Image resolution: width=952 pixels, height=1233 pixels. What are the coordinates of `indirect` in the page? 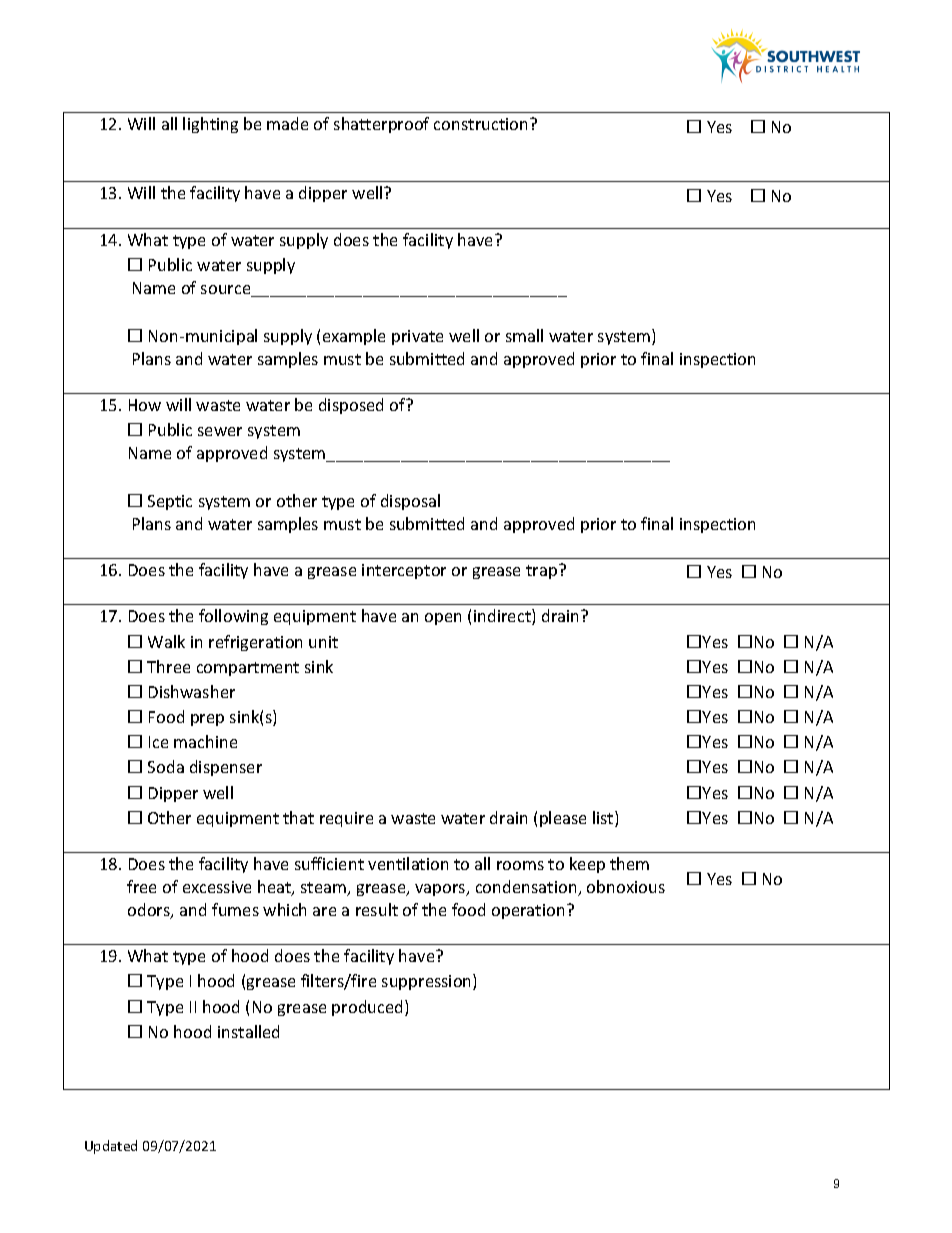 It's located at (503, 617).
